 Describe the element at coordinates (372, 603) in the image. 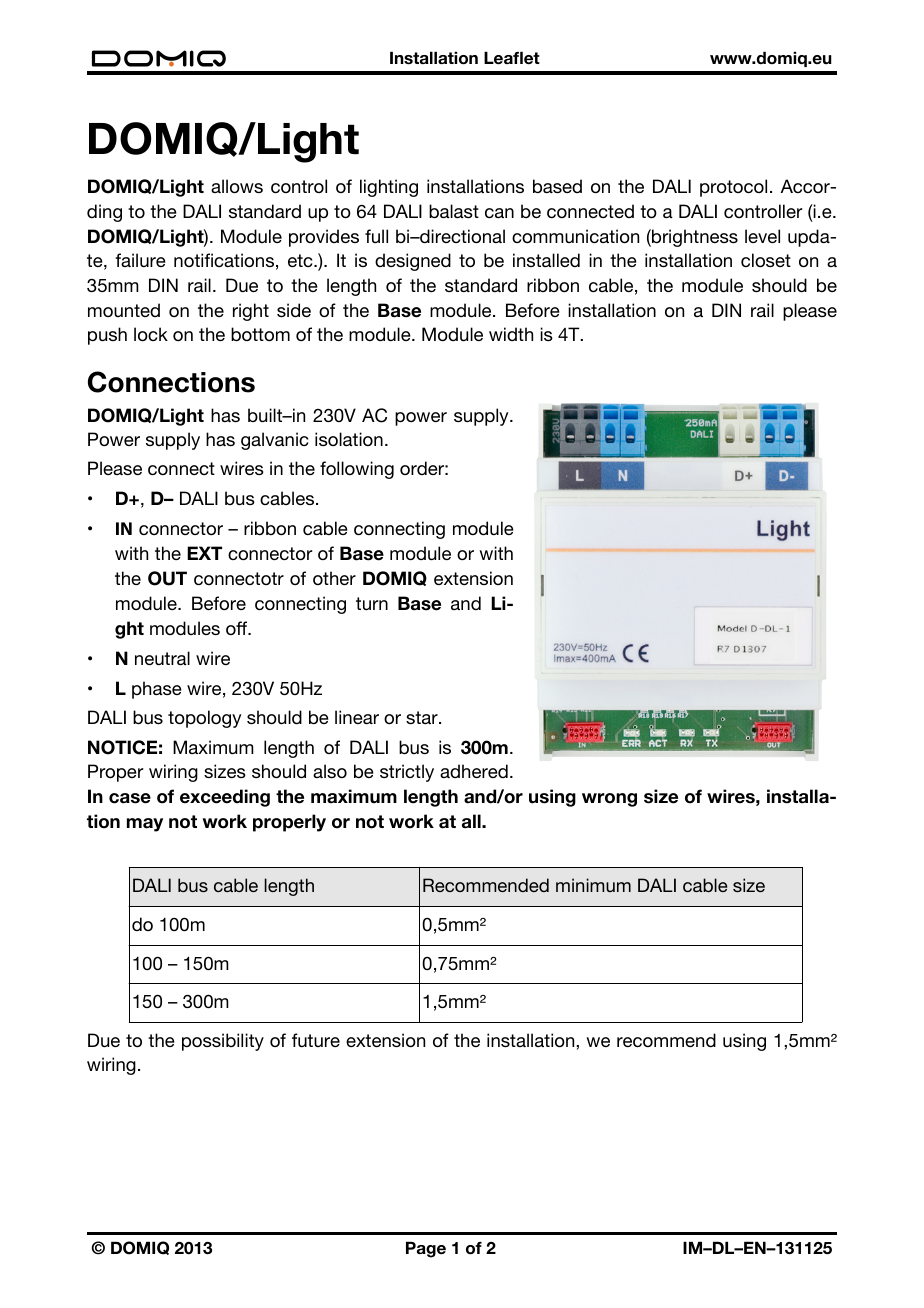

I see `turn` at that location.
